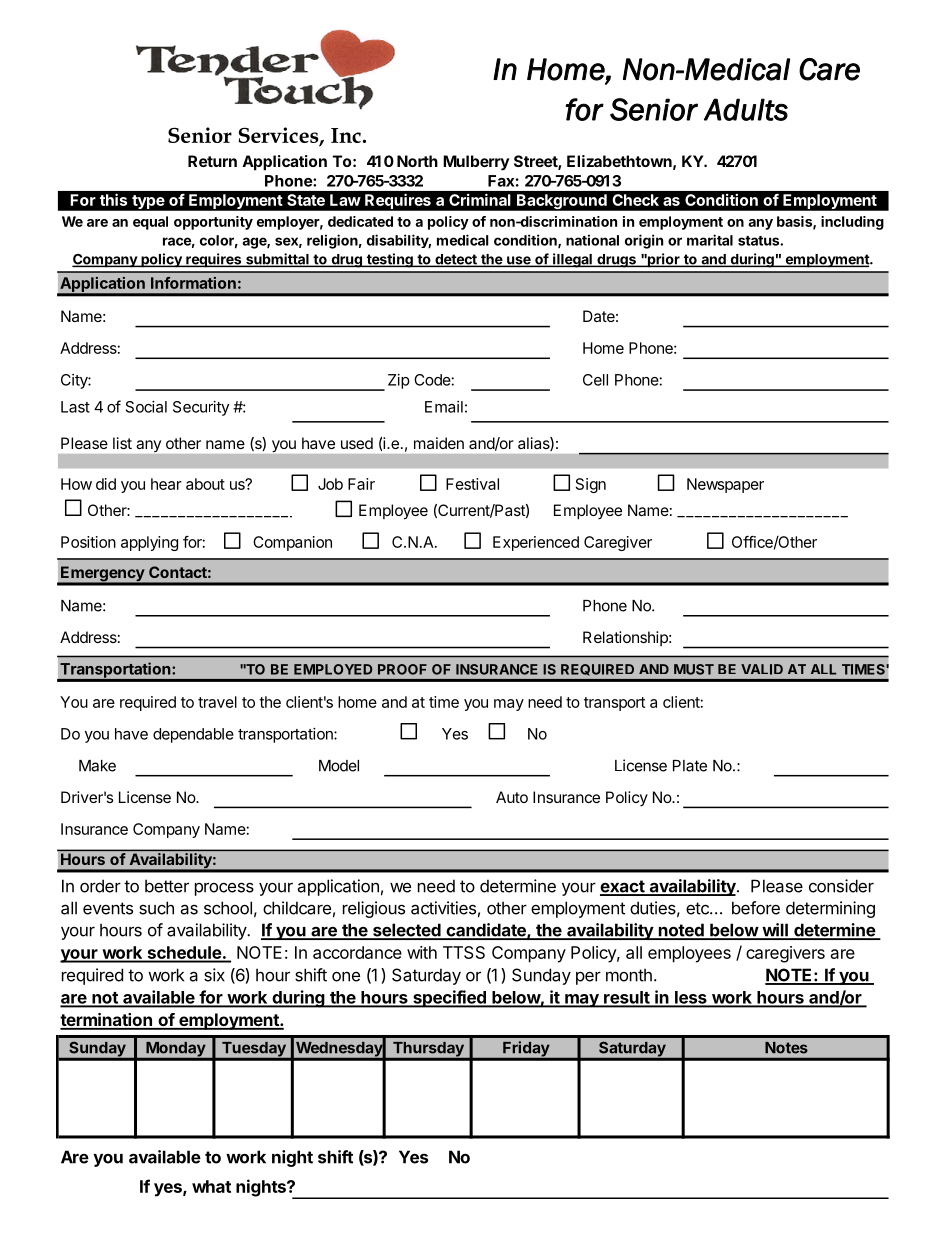 This screenshot has height=1233, width=952. What do you see at coordinates (402, 669) in the screenshot?
I see `PROOF` at bounding box center [402, 669].
